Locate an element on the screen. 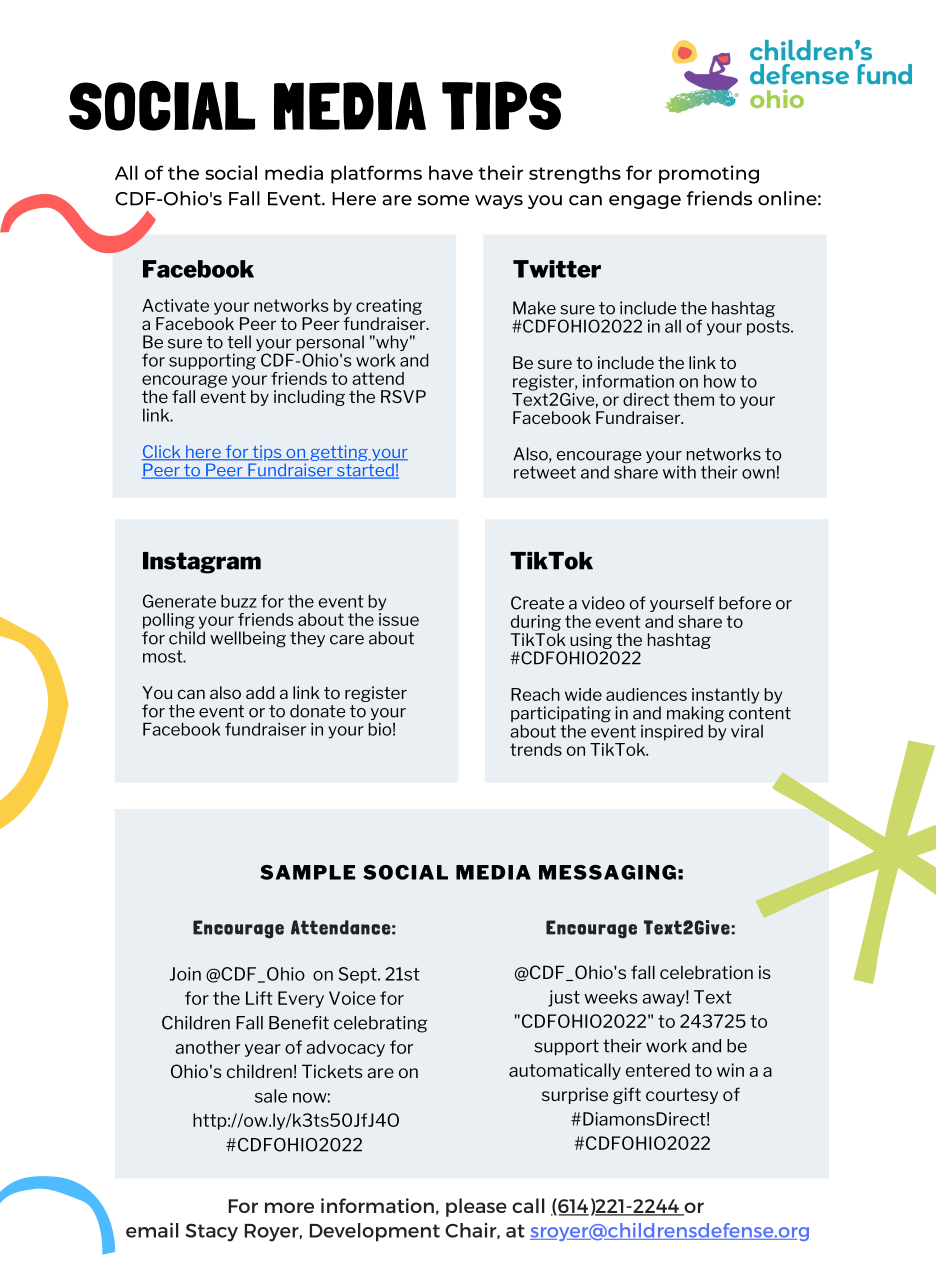  some is located at coordinates (443, 200).
